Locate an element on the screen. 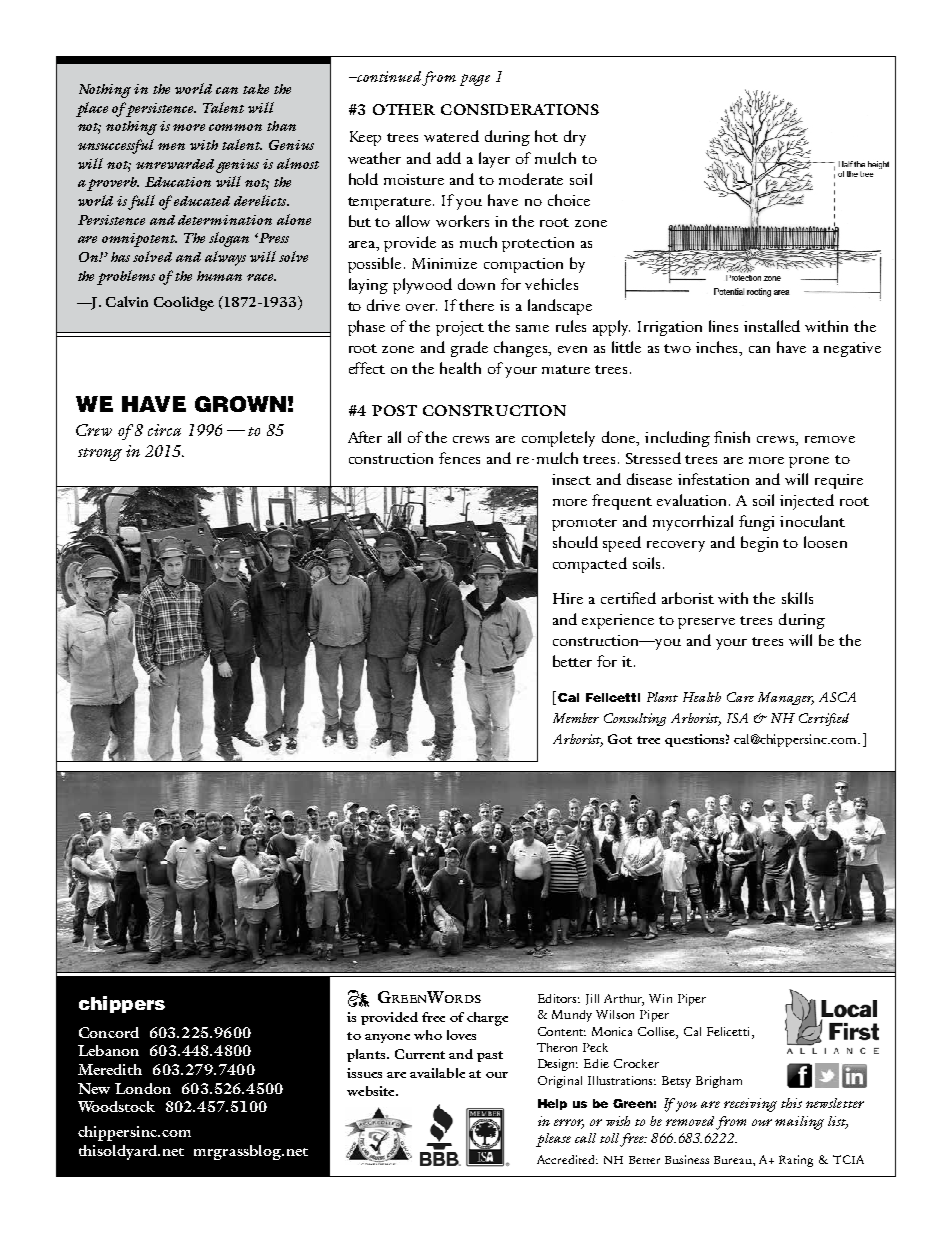 The image size is (952, 1233). receiving is located at coordinates (750, 1105).
